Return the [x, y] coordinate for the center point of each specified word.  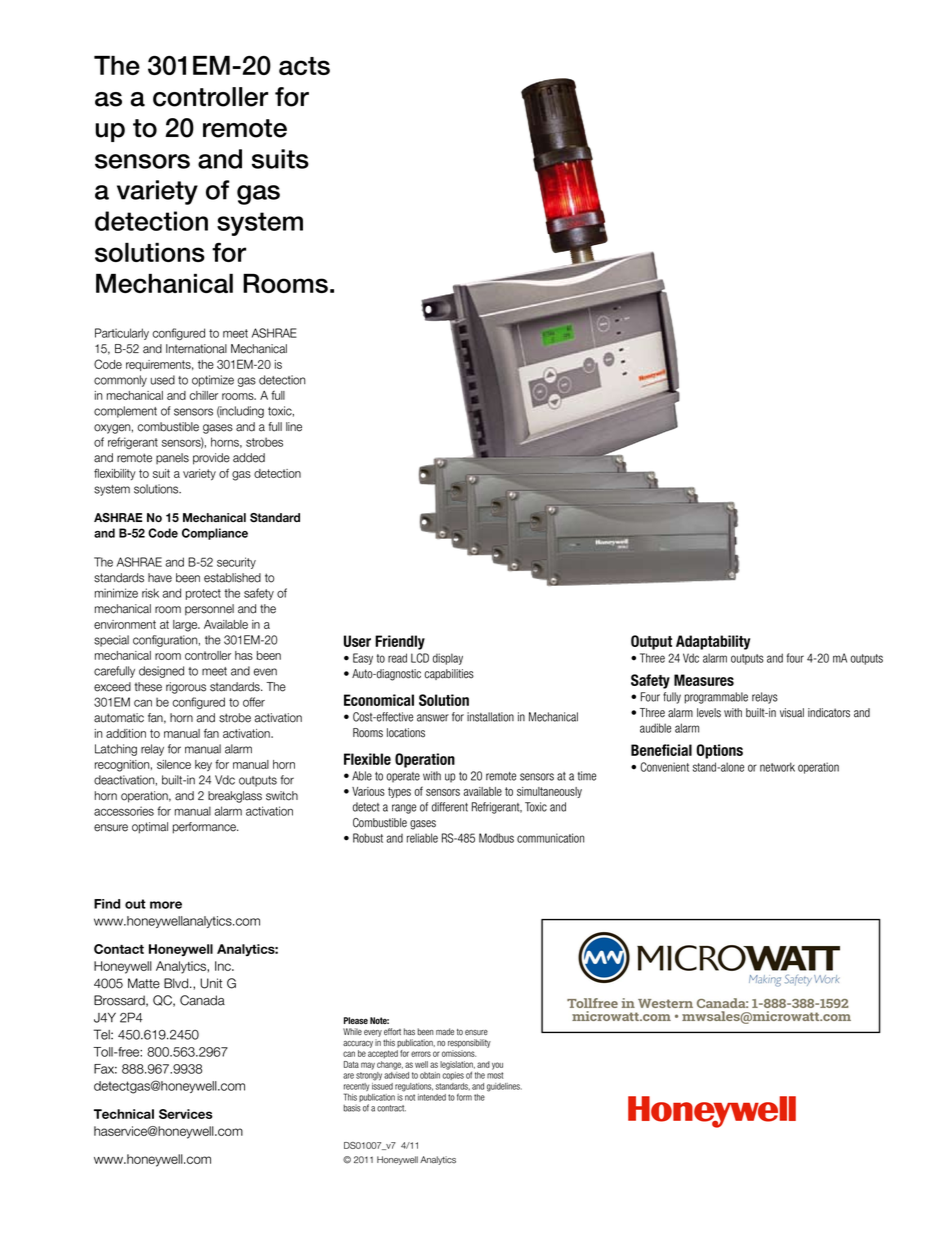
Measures [704, 680]
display [448, 659]
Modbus [496, 838]
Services [186, 1114]
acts [304, 66]
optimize [213, 381]
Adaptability [713, 642]
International [196, 349]
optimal [150, 828]
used [163, 380]
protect [203, 594]
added [249, 458]
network [777, 767]
